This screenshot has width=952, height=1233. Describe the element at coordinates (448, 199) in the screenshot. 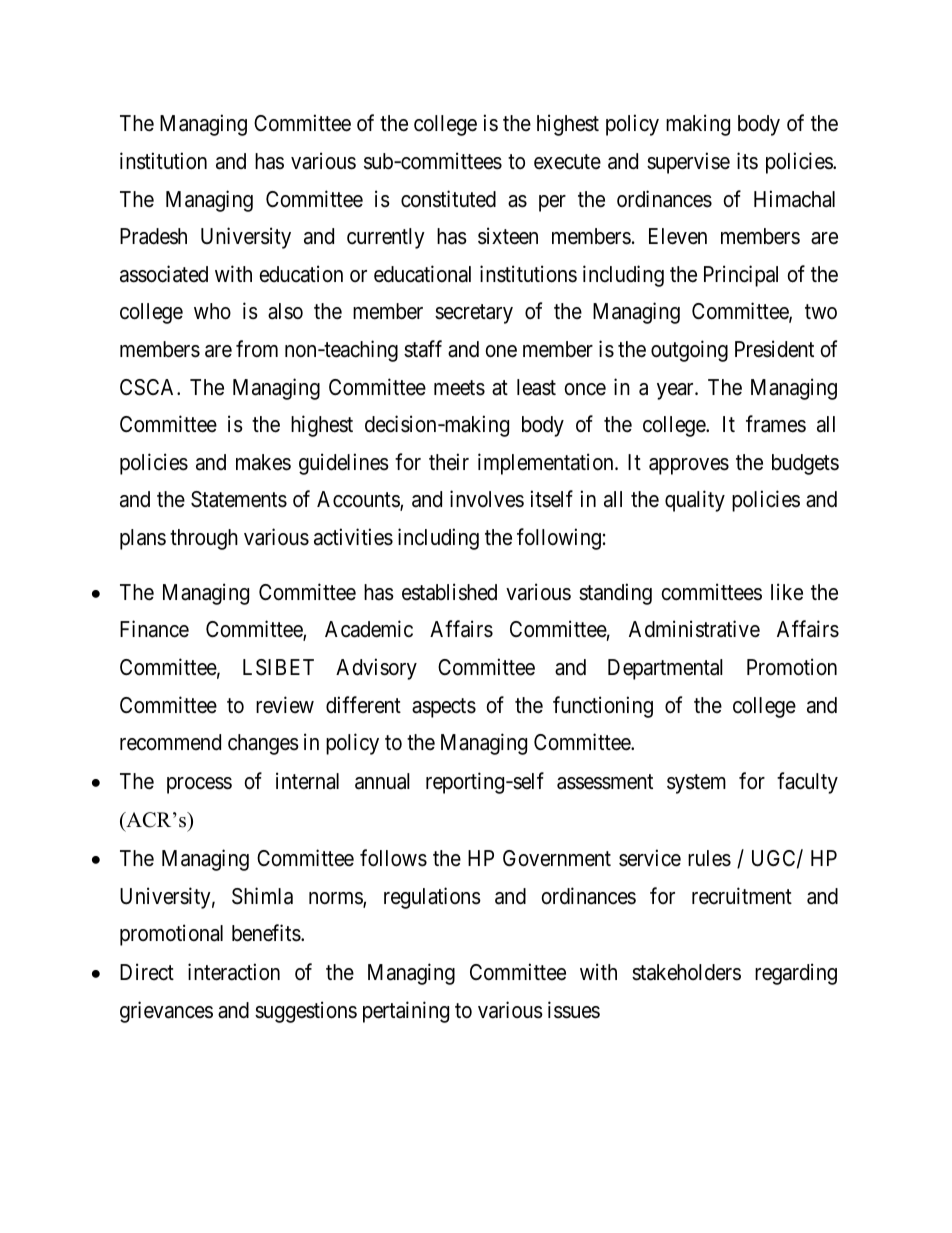

I see `constituted` at that location.
